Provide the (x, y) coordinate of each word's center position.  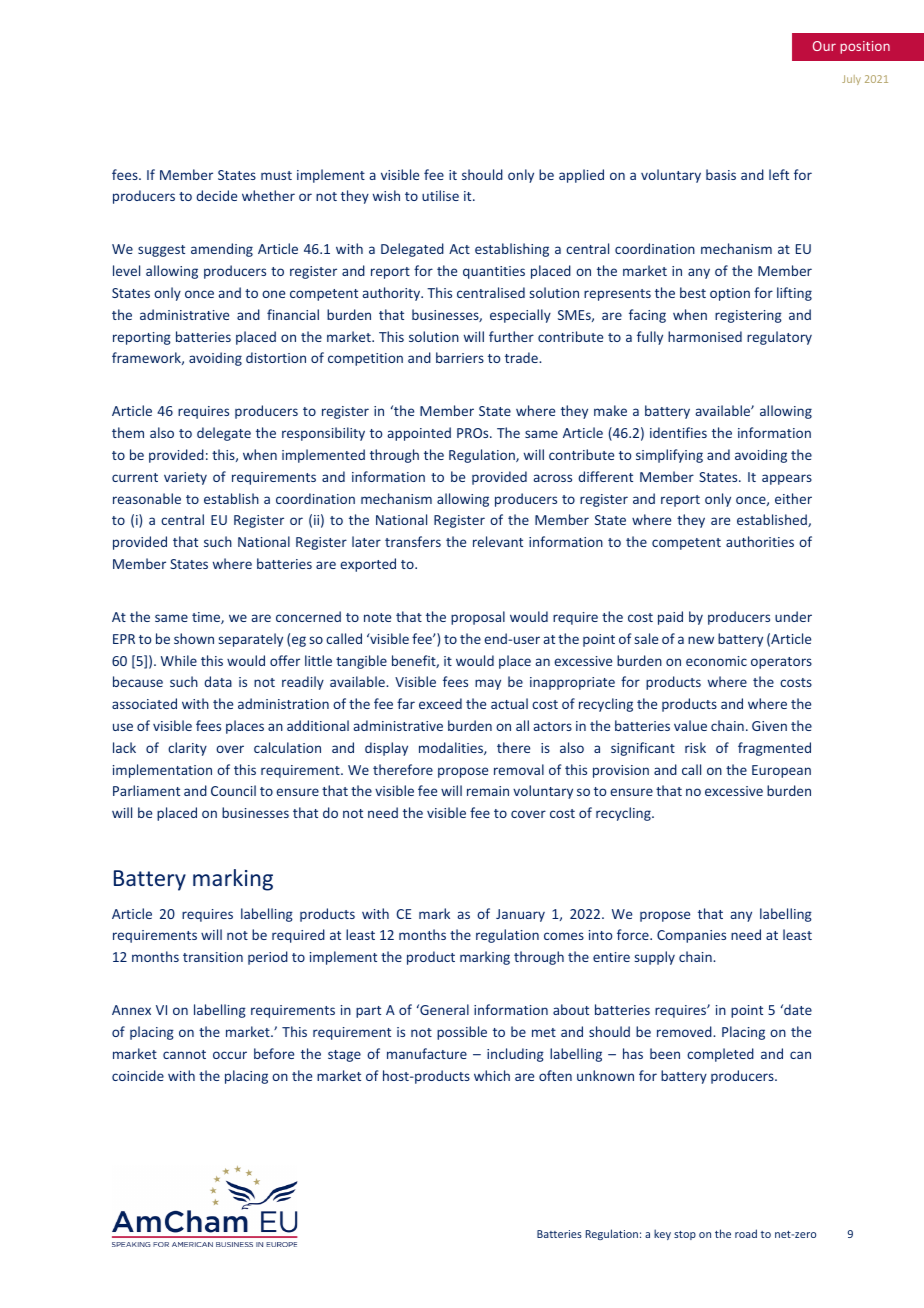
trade (522, 357)
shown (194, 638)
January (520, 915)
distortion (276, 357)
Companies (691, 936)
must (276, 175)
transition (213, 957)
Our (824, 46)
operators (781, 663)
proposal (478, 618)
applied (581, 176)
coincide (138, 1075)
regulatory (779, 338)
